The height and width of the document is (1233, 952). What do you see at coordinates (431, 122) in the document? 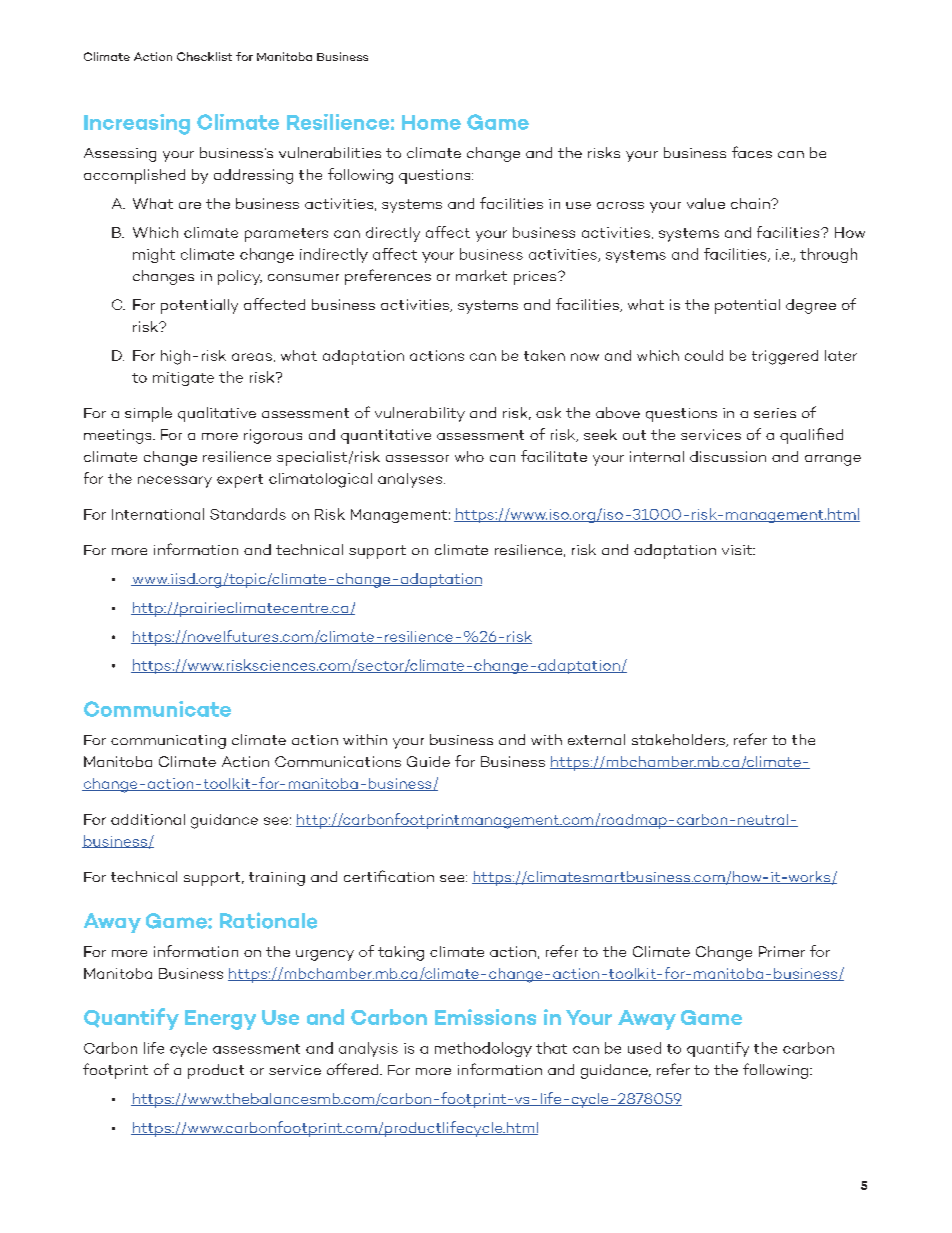
I see `Home` at bounding box center [431, 122].
